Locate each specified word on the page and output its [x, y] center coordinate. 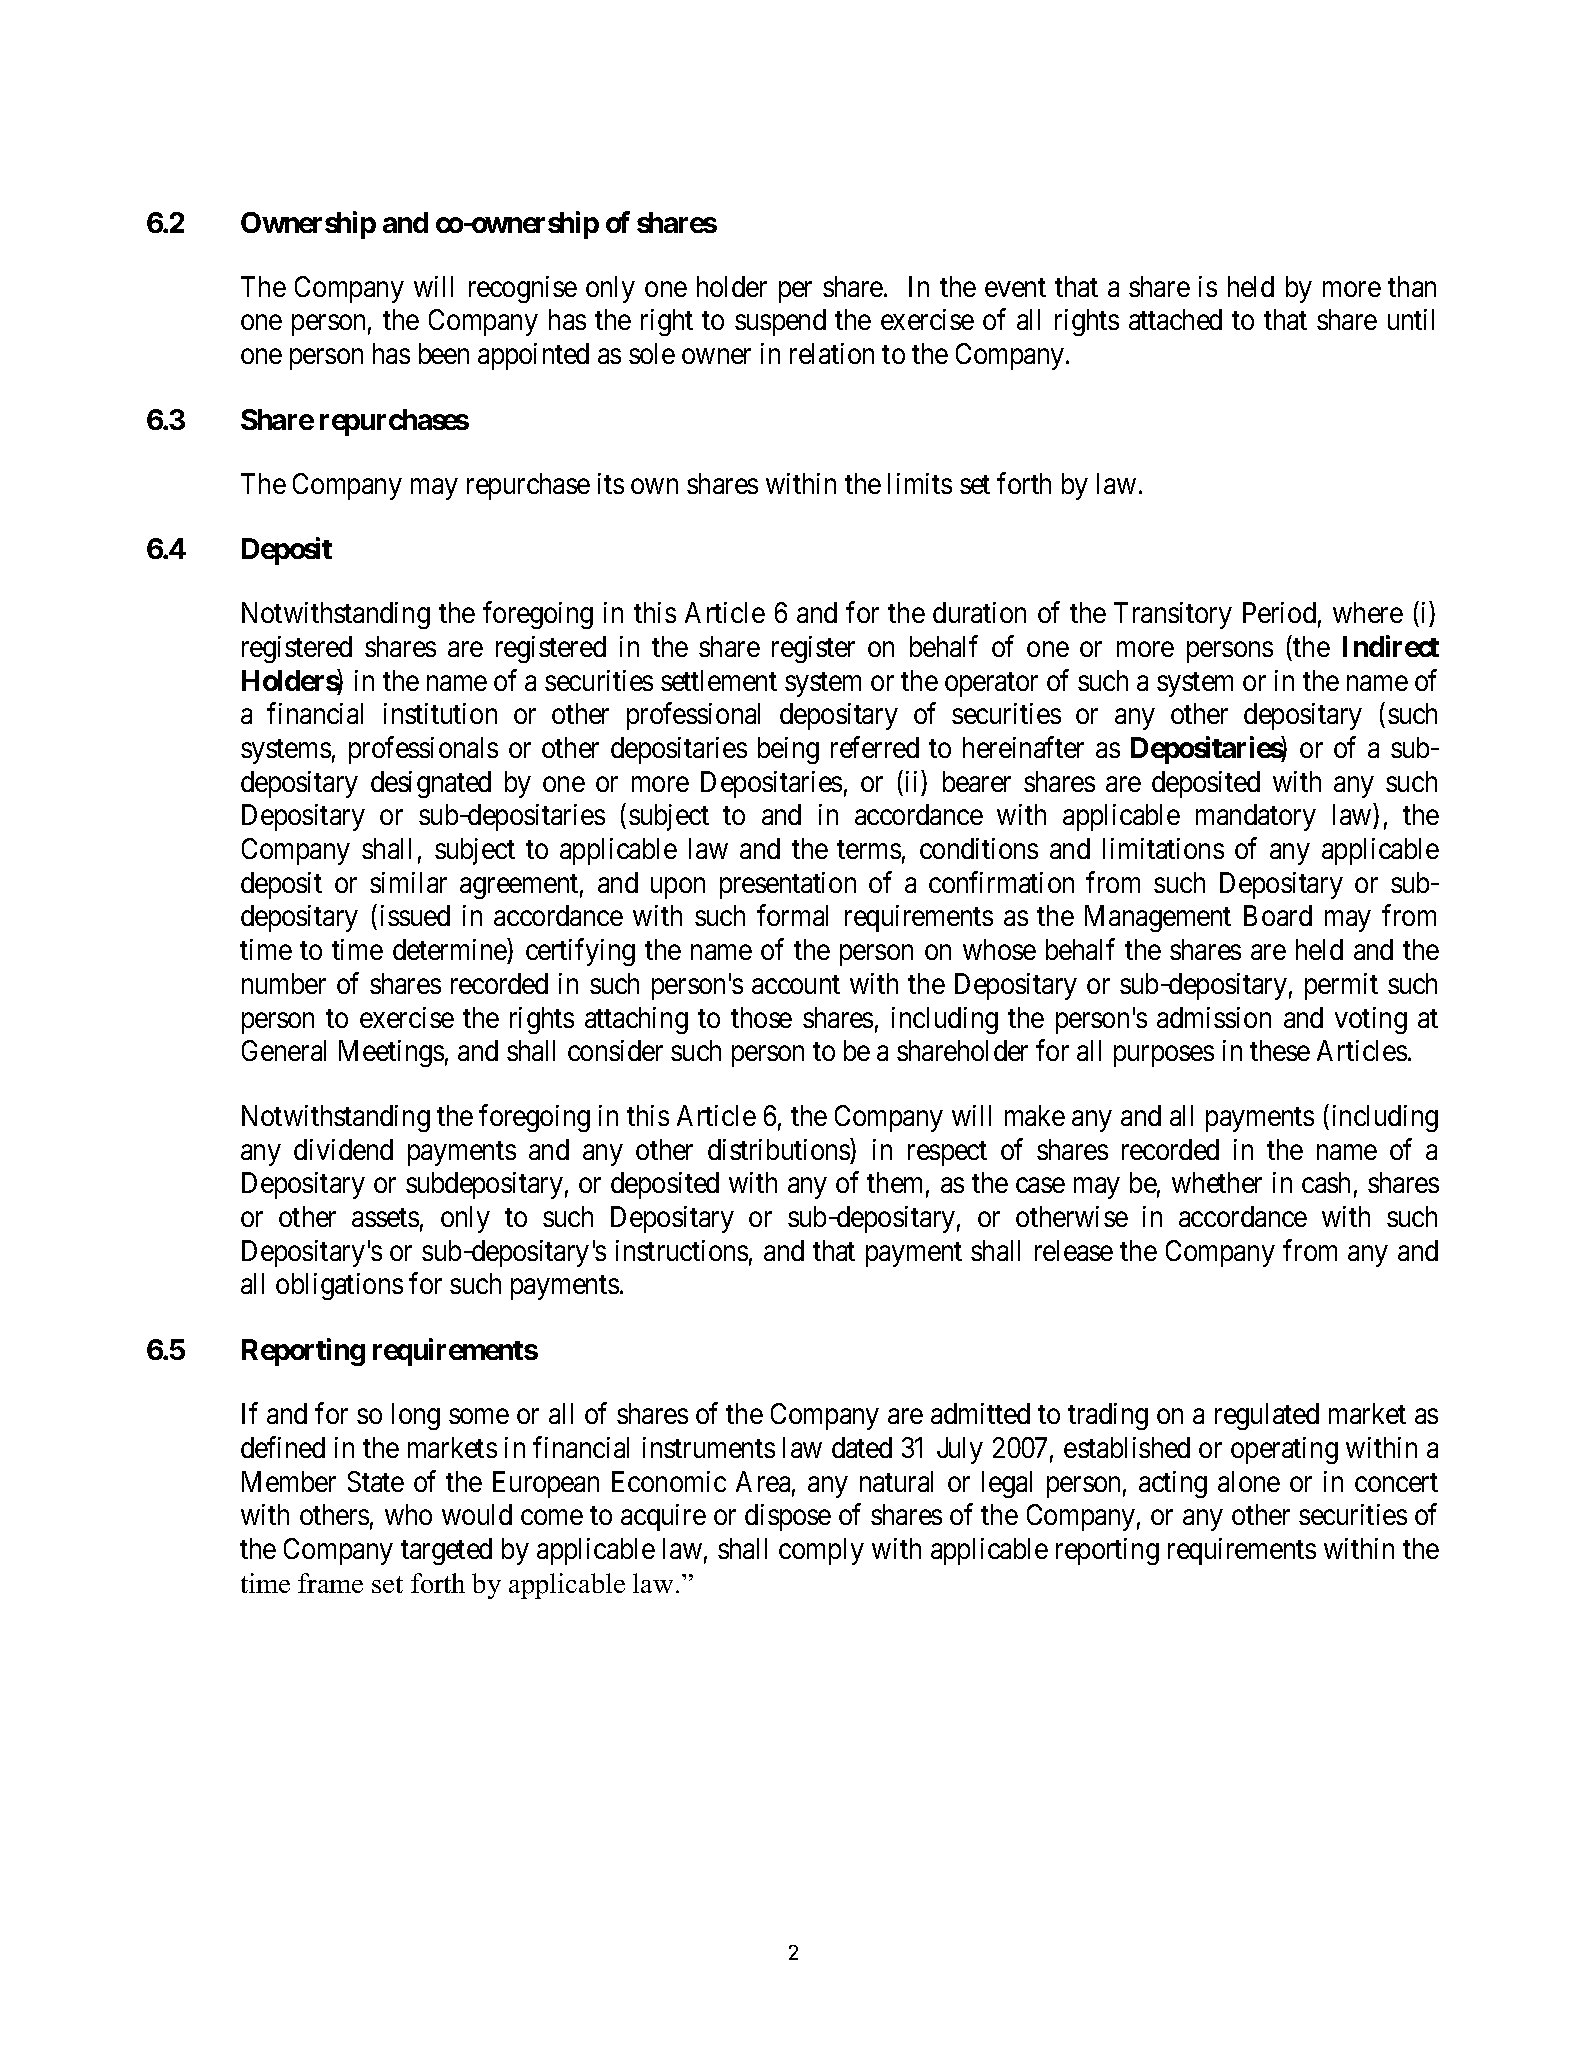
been [444, 353]
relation [832, 353]
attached [1175, 319]
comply [821, 1551]
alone [1249, 1481]
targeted [446, 1551]
